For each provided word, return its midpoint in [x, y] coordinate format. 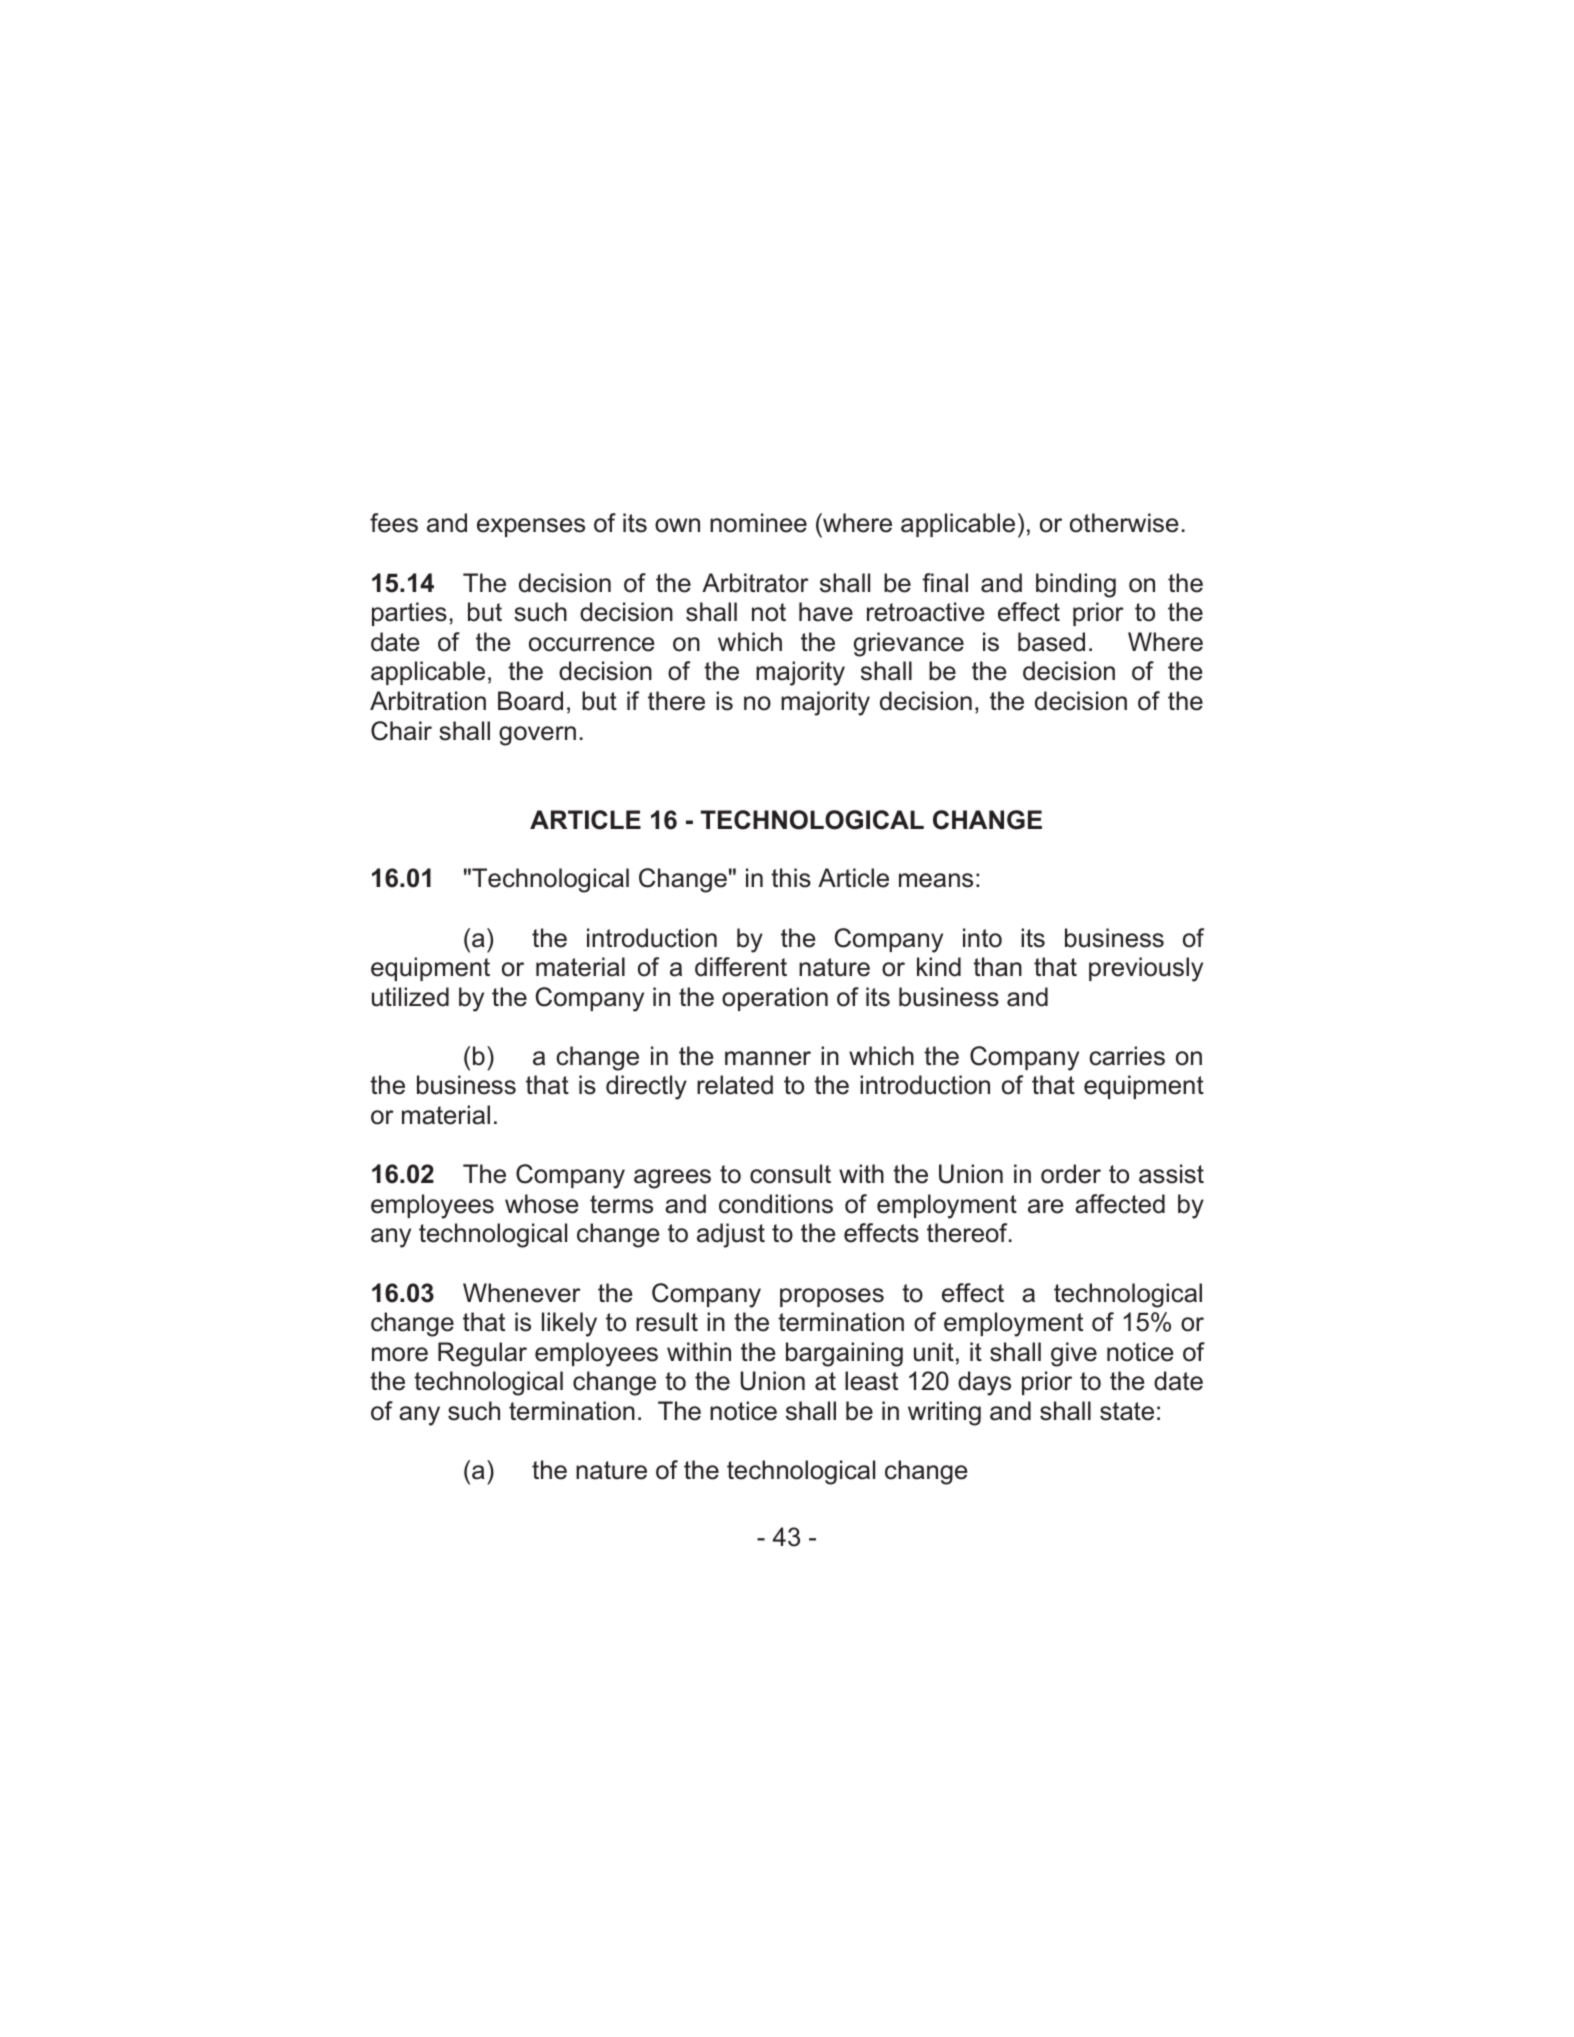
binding [1076, 585]
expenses [531, 527]
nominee [758, 523]
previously [1146, 969]
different [741, 967]
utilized [410, 997]
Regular [482, 1354]
